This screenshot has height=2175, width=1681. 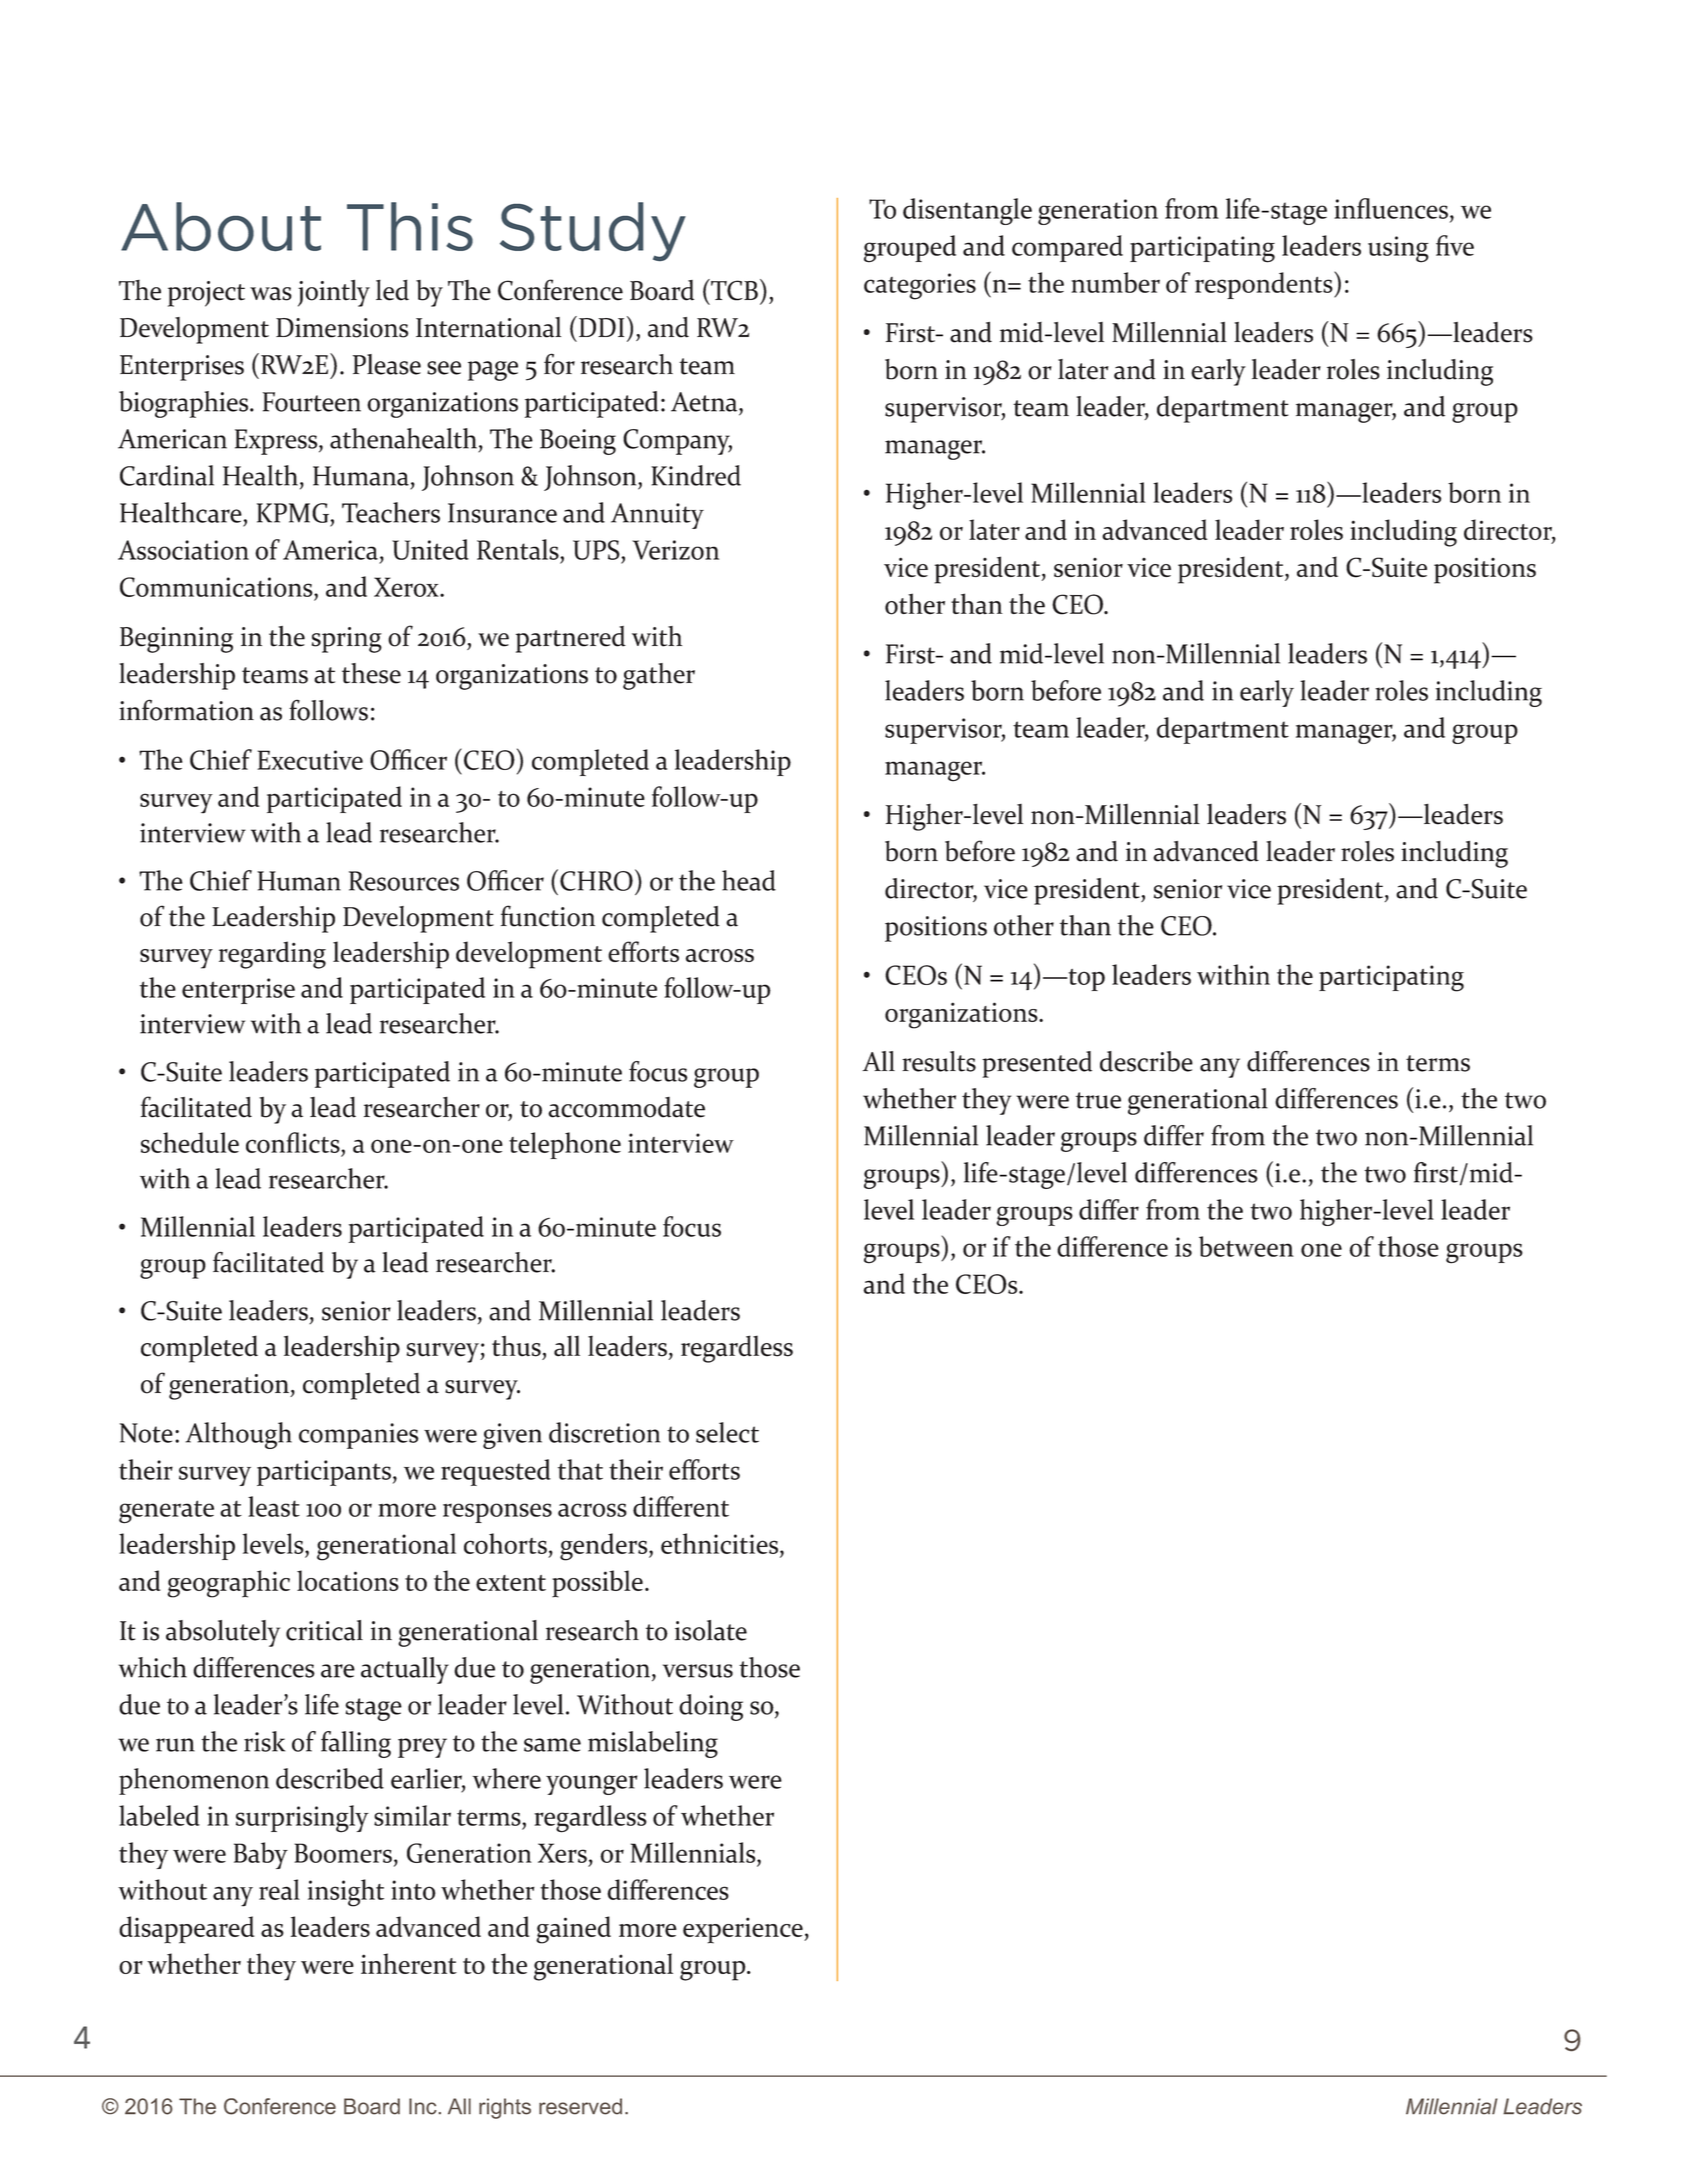 What do you see at coordinates (1246, 1246) in the screenshot?
I see `between` at bounding box center [1246, 1246].
